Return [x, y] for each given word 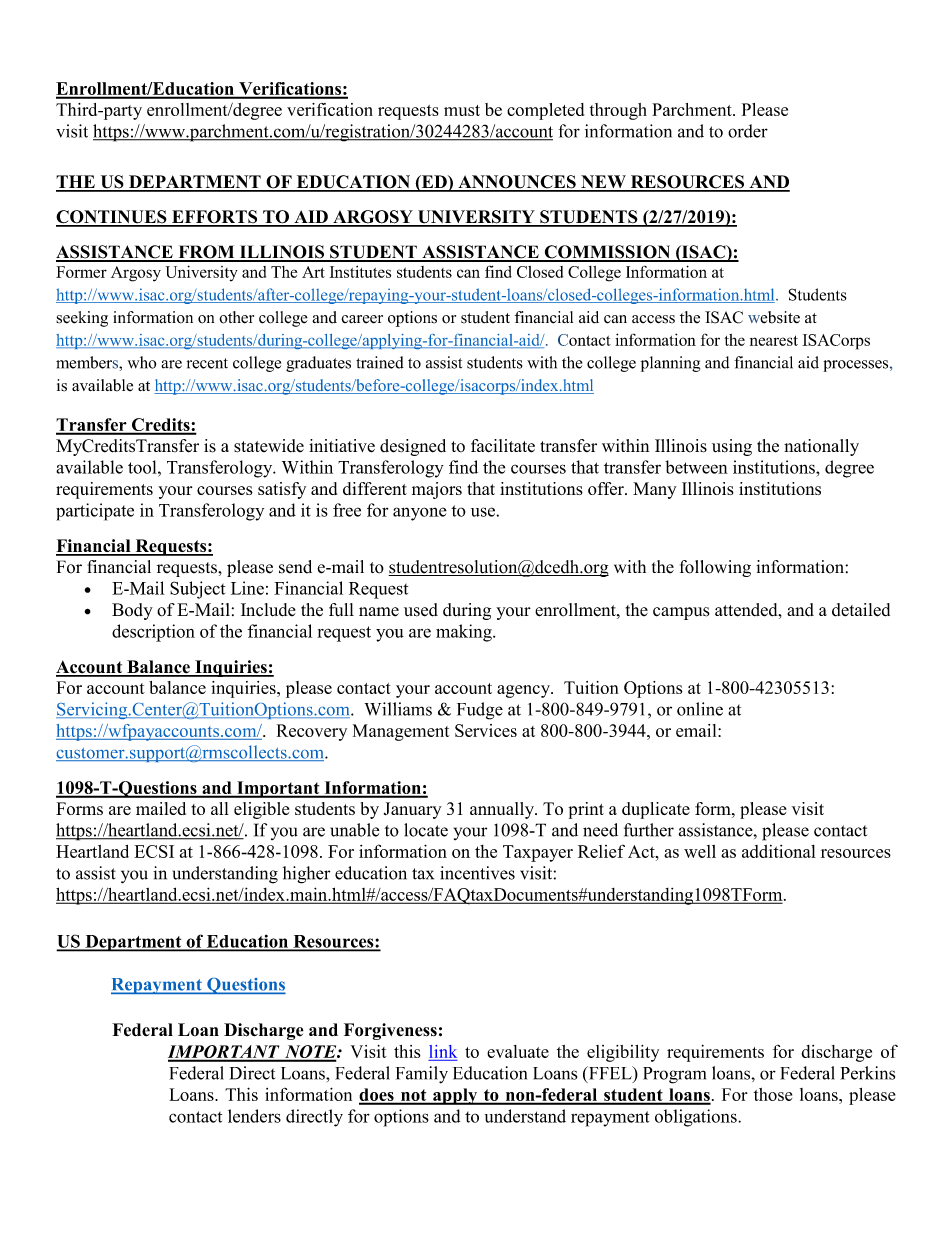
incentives [477, 873]
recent [207, 363]
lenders [254, 1116]
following [715, 568]
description [153, 633]
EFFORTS [215, 218]
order [748, 131]
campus [681, 613]
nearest [774, 340]
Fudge [480, 711]
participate [95, 512]
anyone [420, 514]
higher [306, 875]
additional [779, 851]
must [462, 110]
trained [380, 362]
